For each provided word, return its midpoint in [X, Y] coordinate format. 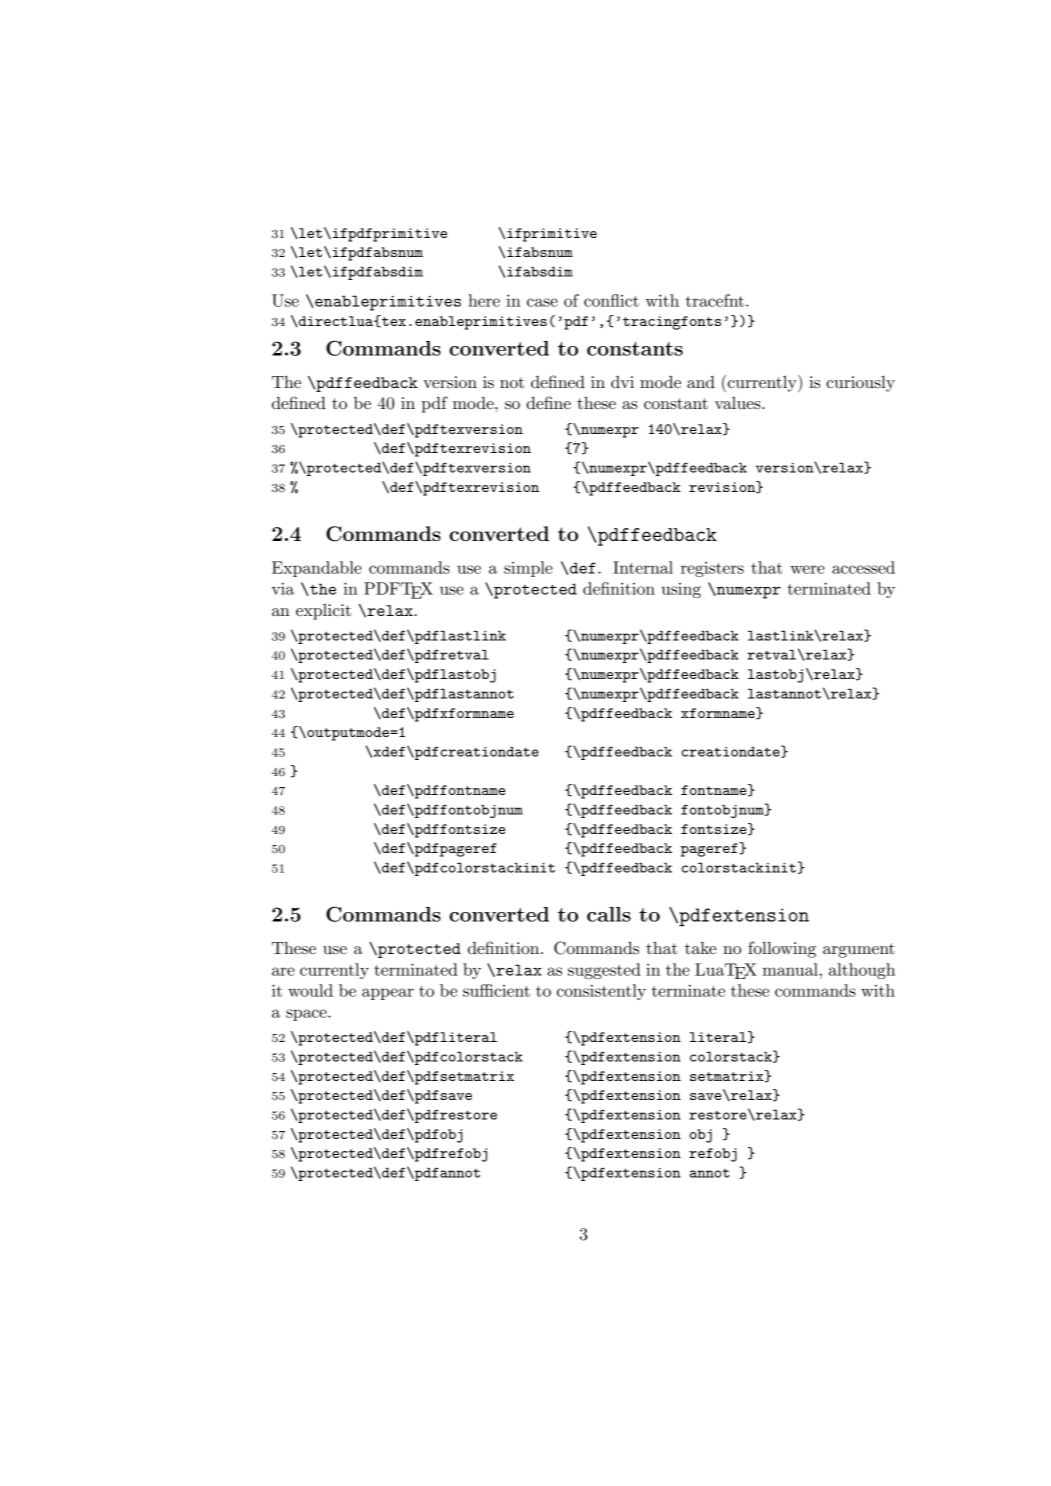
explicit [323, 612]
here [484, 300]
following [782, 949]
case [542, 302]
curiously [860, 384]
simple [528, 569]
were [807, 569]
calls [609, 914]
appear [388, 994]
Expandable [317, 569]
